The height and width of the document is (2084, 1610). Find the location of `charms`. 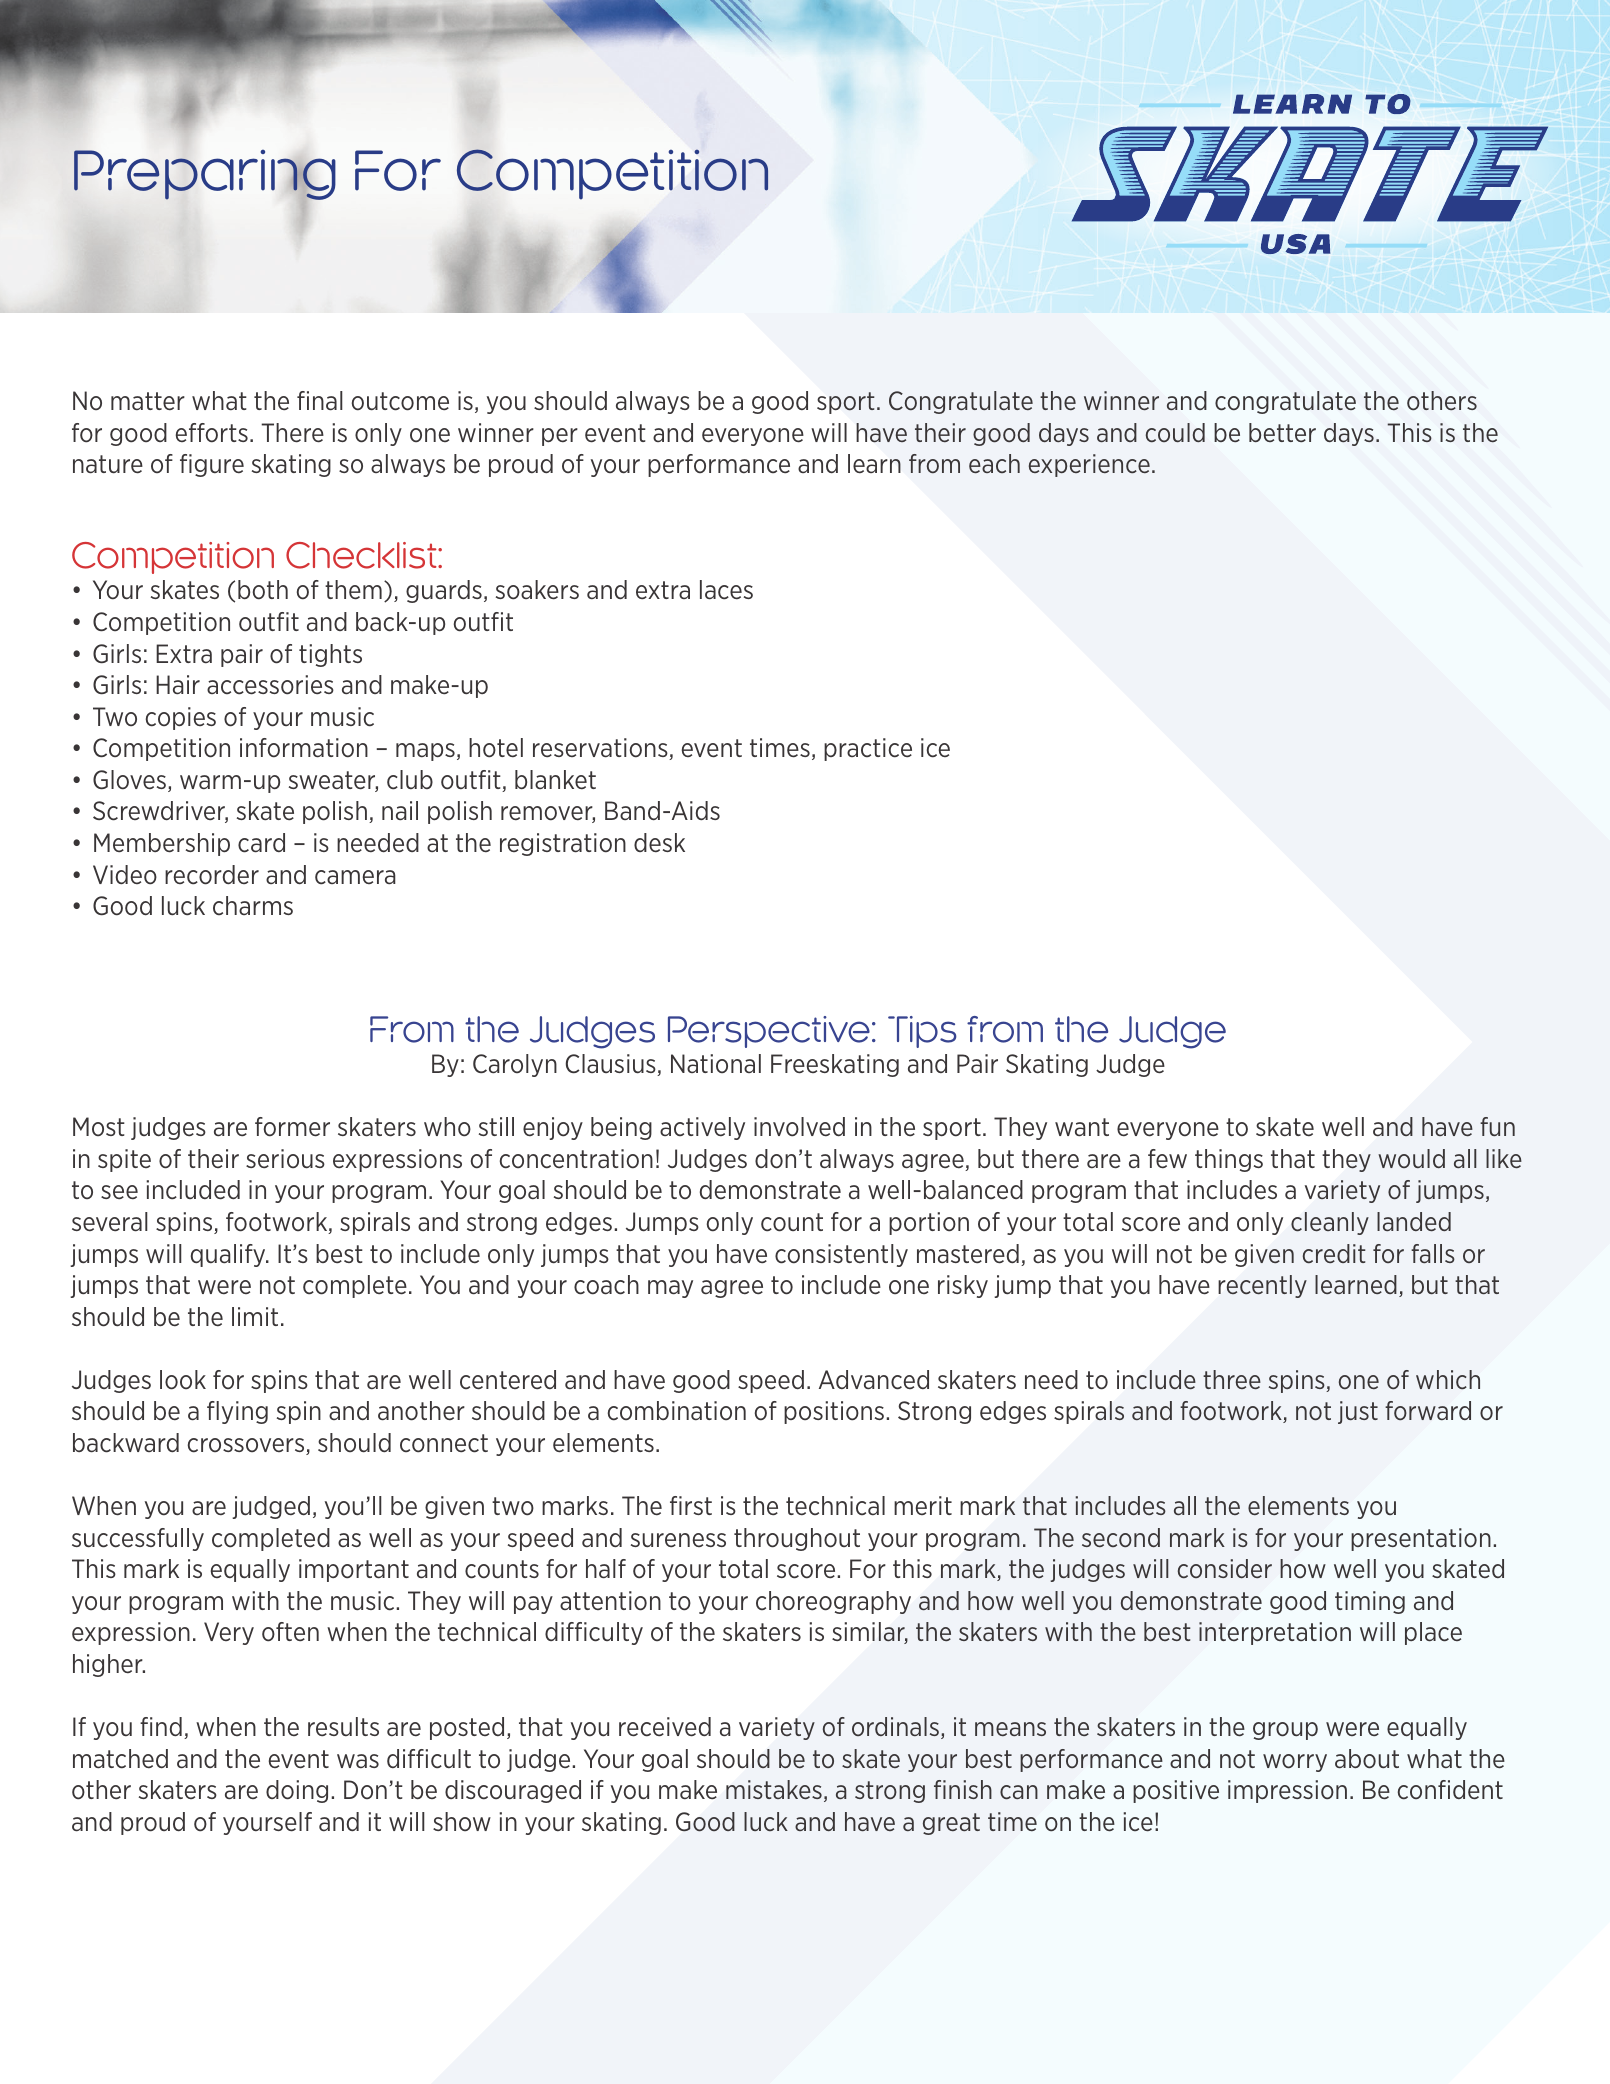

charms is located at coordinates (253, 905).
